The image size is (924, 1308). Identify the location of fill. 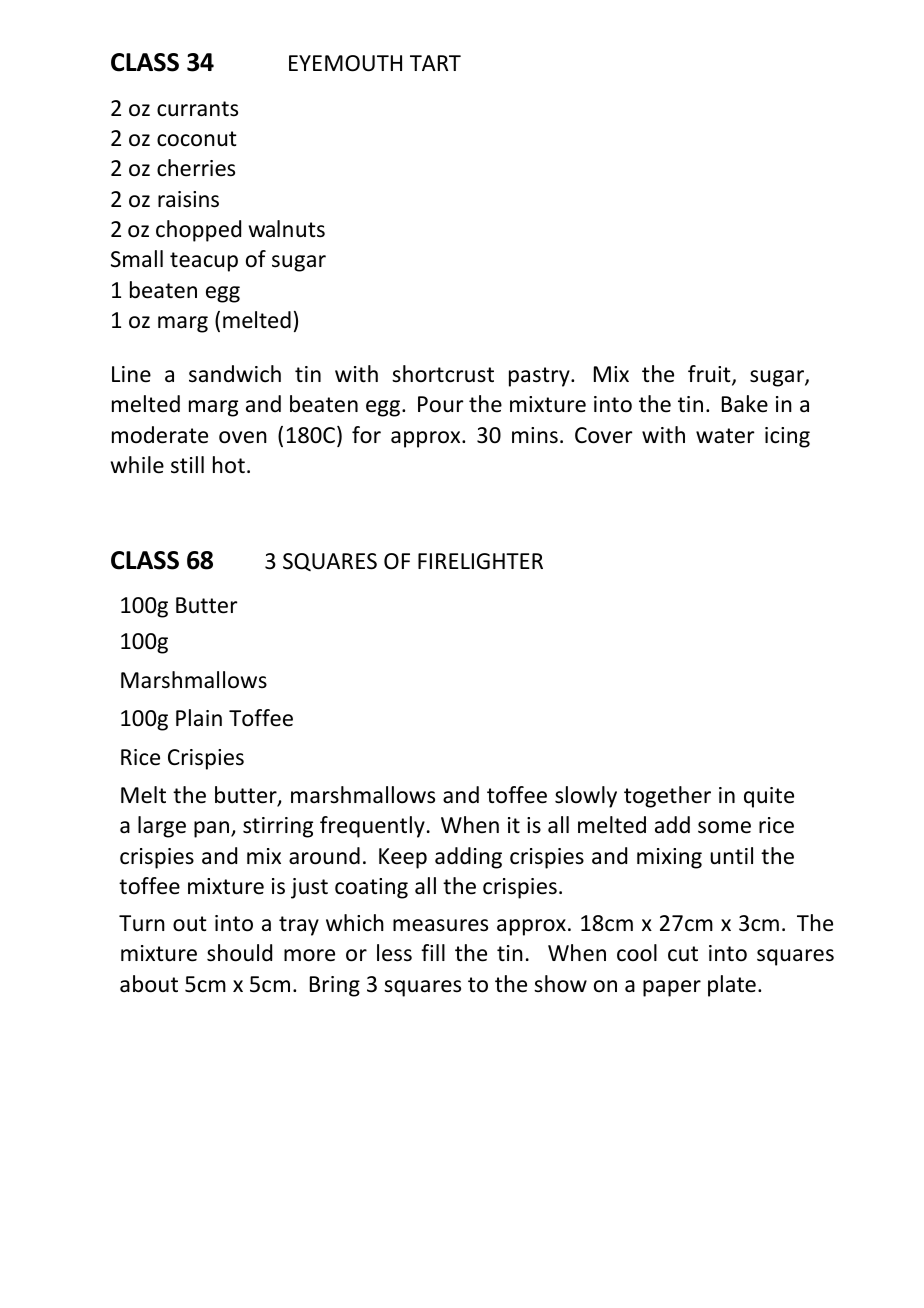
(433, 952).
